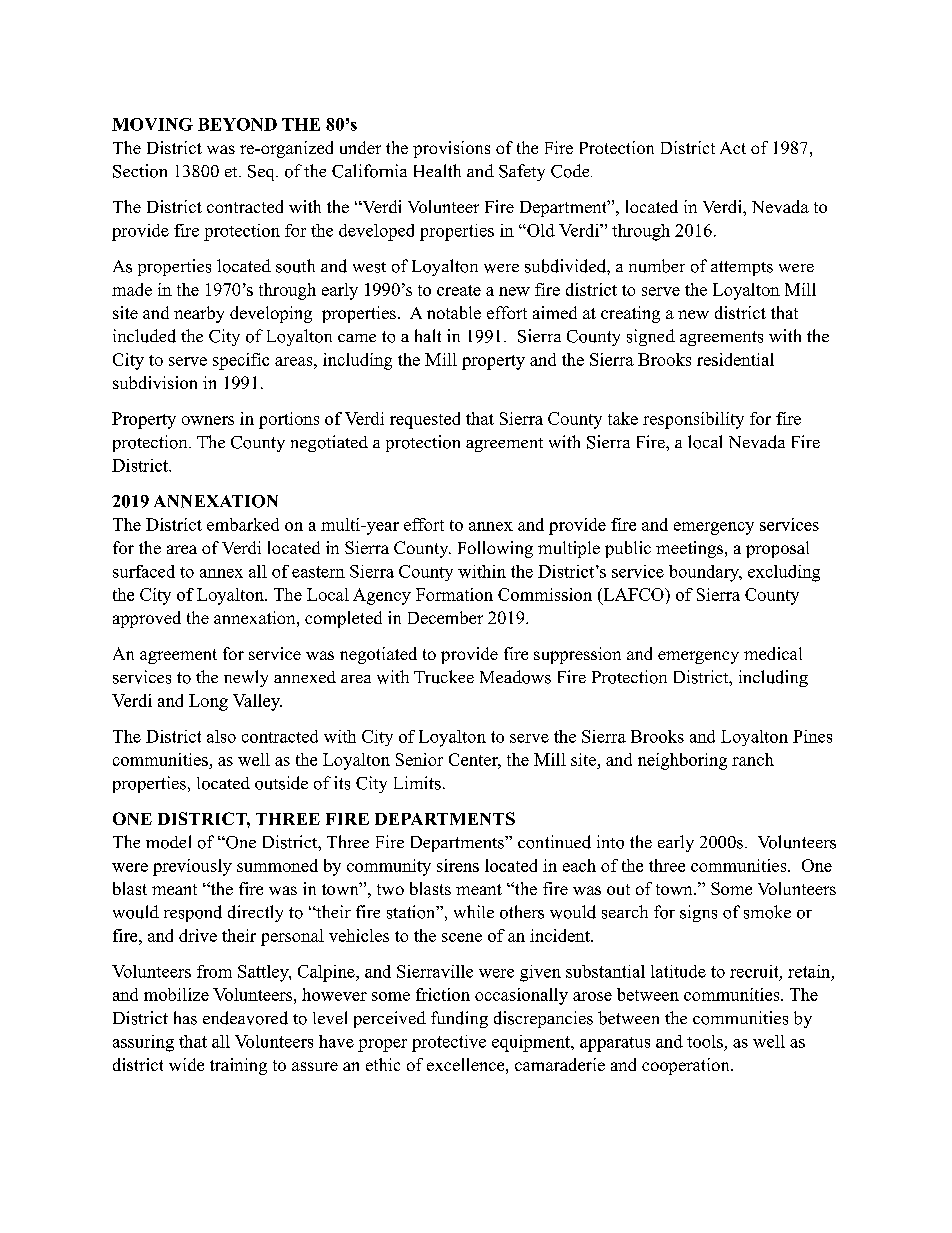 Image resolution: width=952 pixels, height=1233 pixels. Describe the element at coordinates (451, 149) in the image. I see `provisions` at that location.
